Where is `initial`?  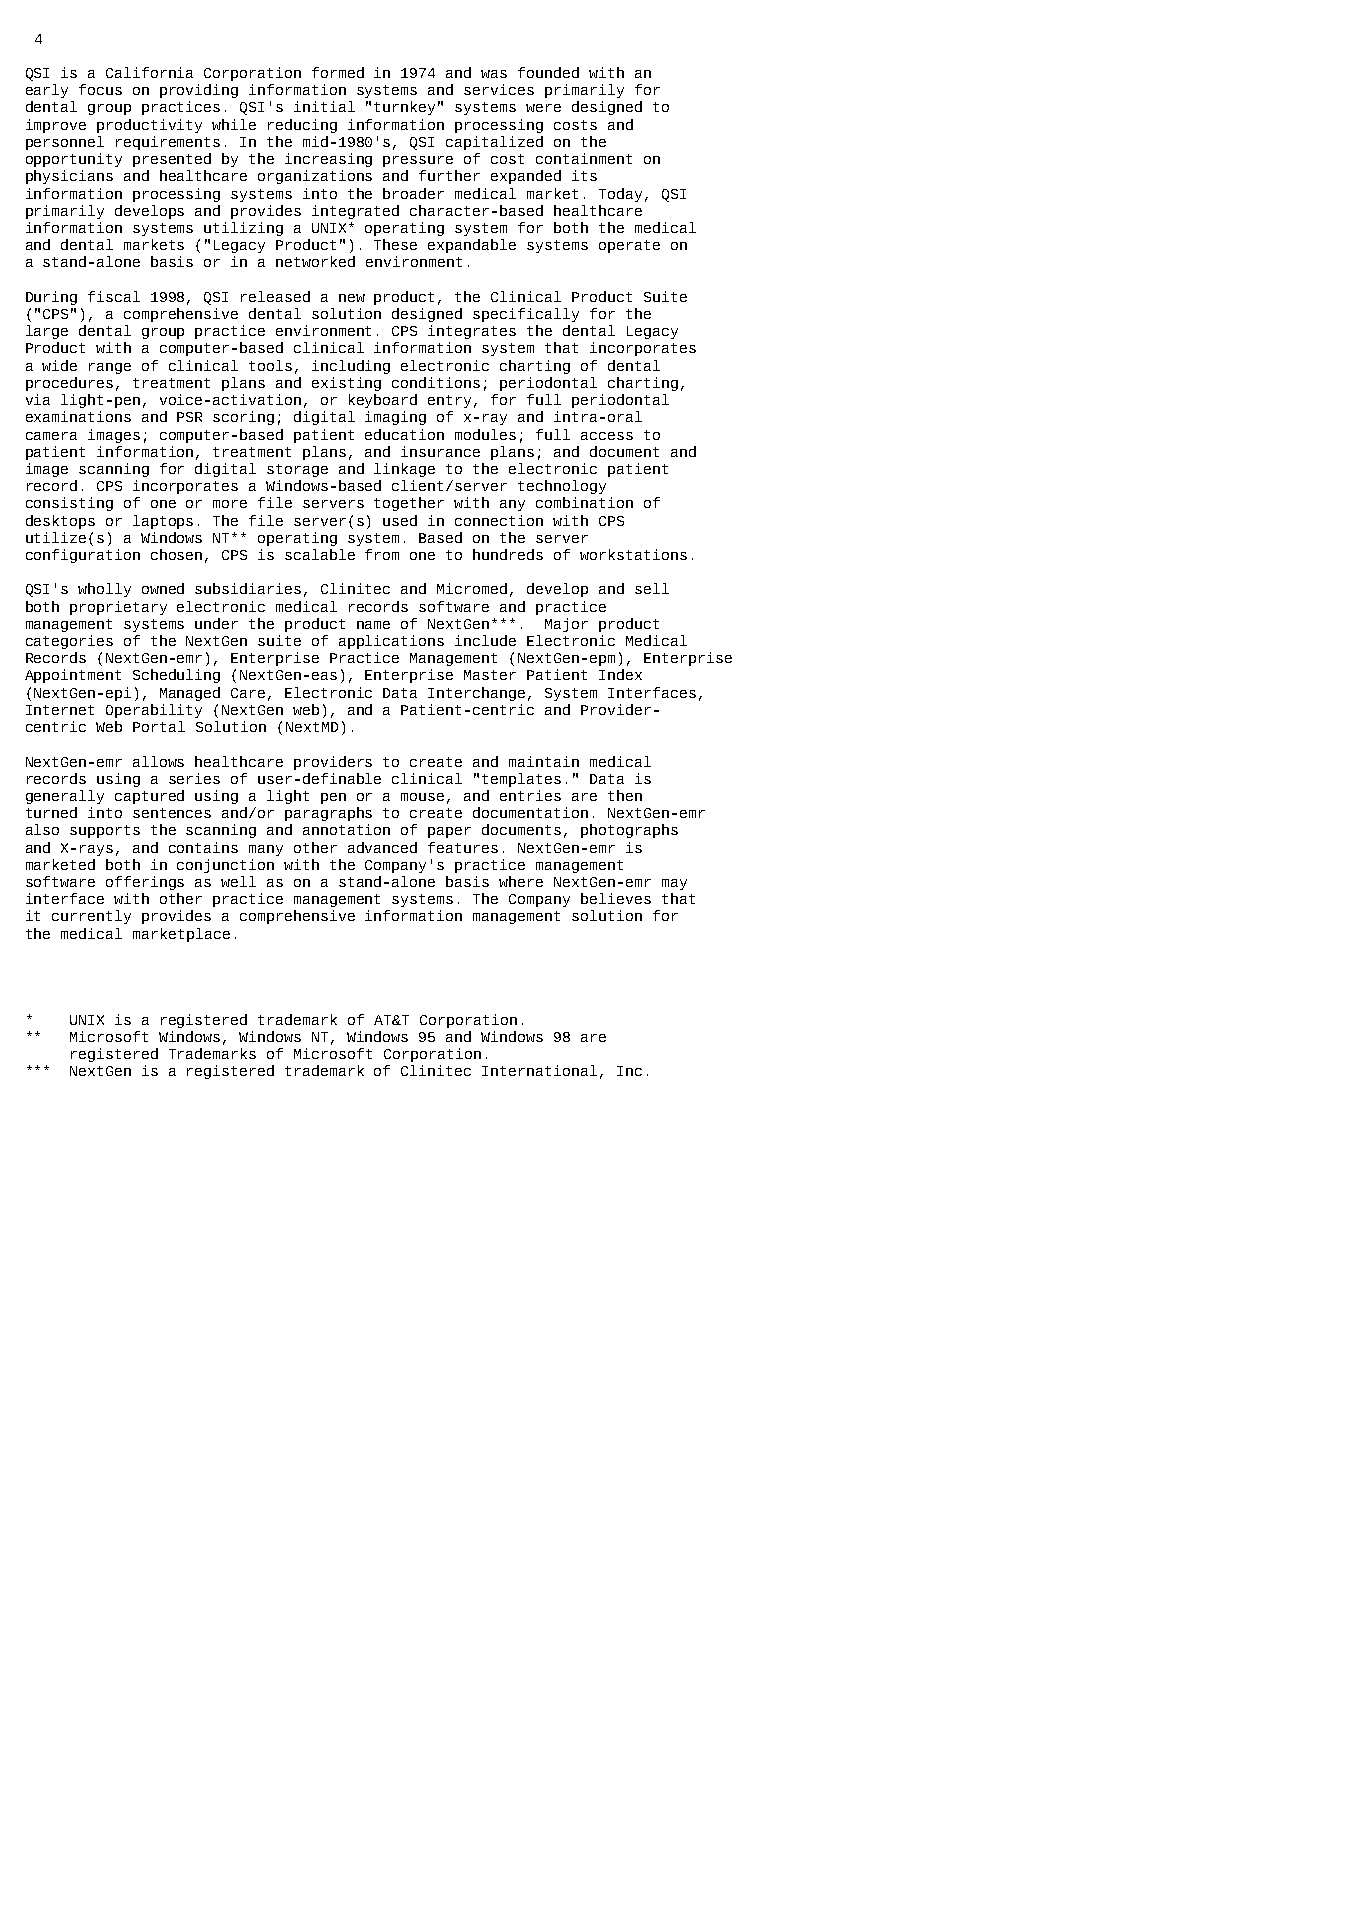
initial is located at coordinates (324, 106).
